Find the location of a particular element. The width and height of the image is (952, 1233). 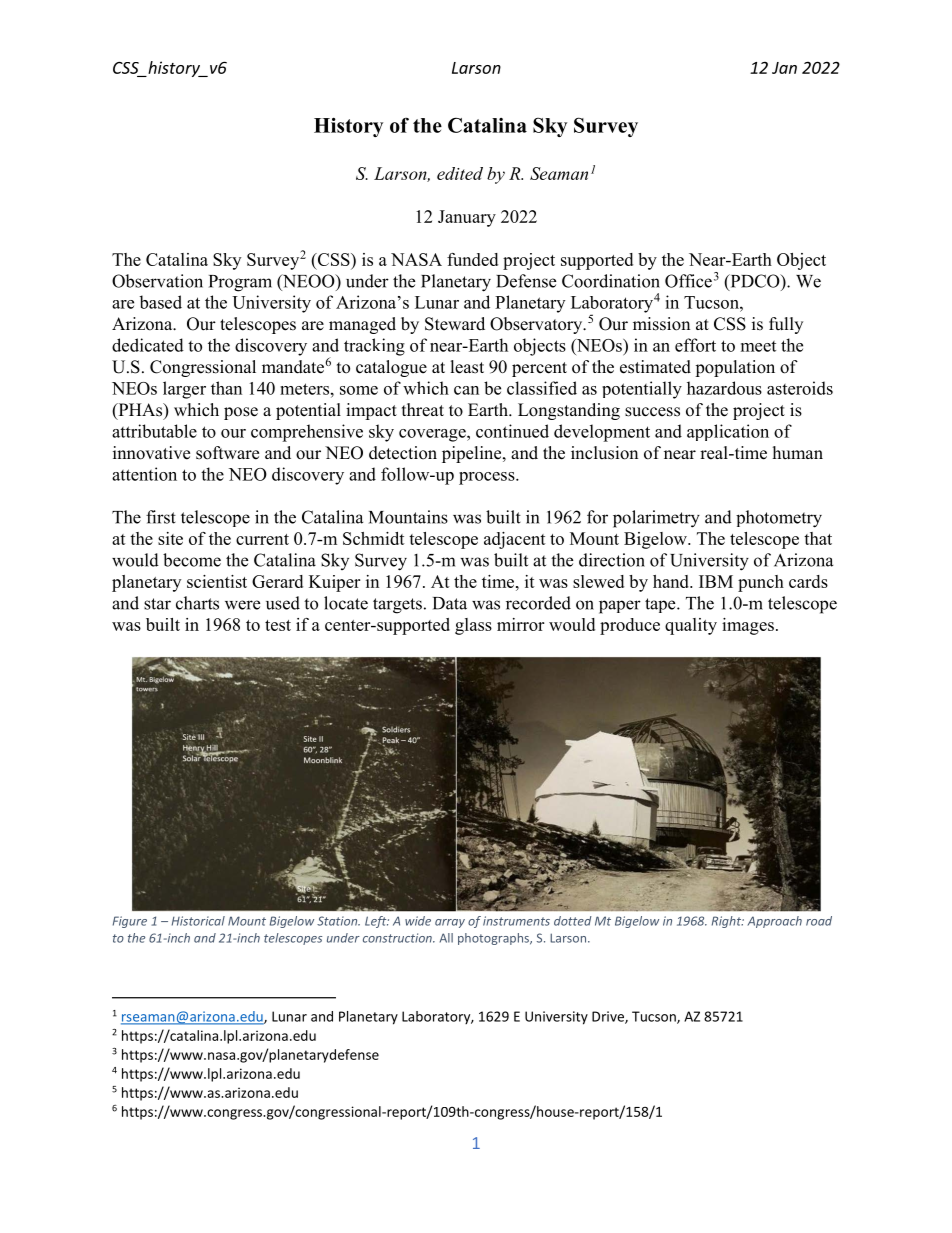

Program is located at coordinates (240, 283).
